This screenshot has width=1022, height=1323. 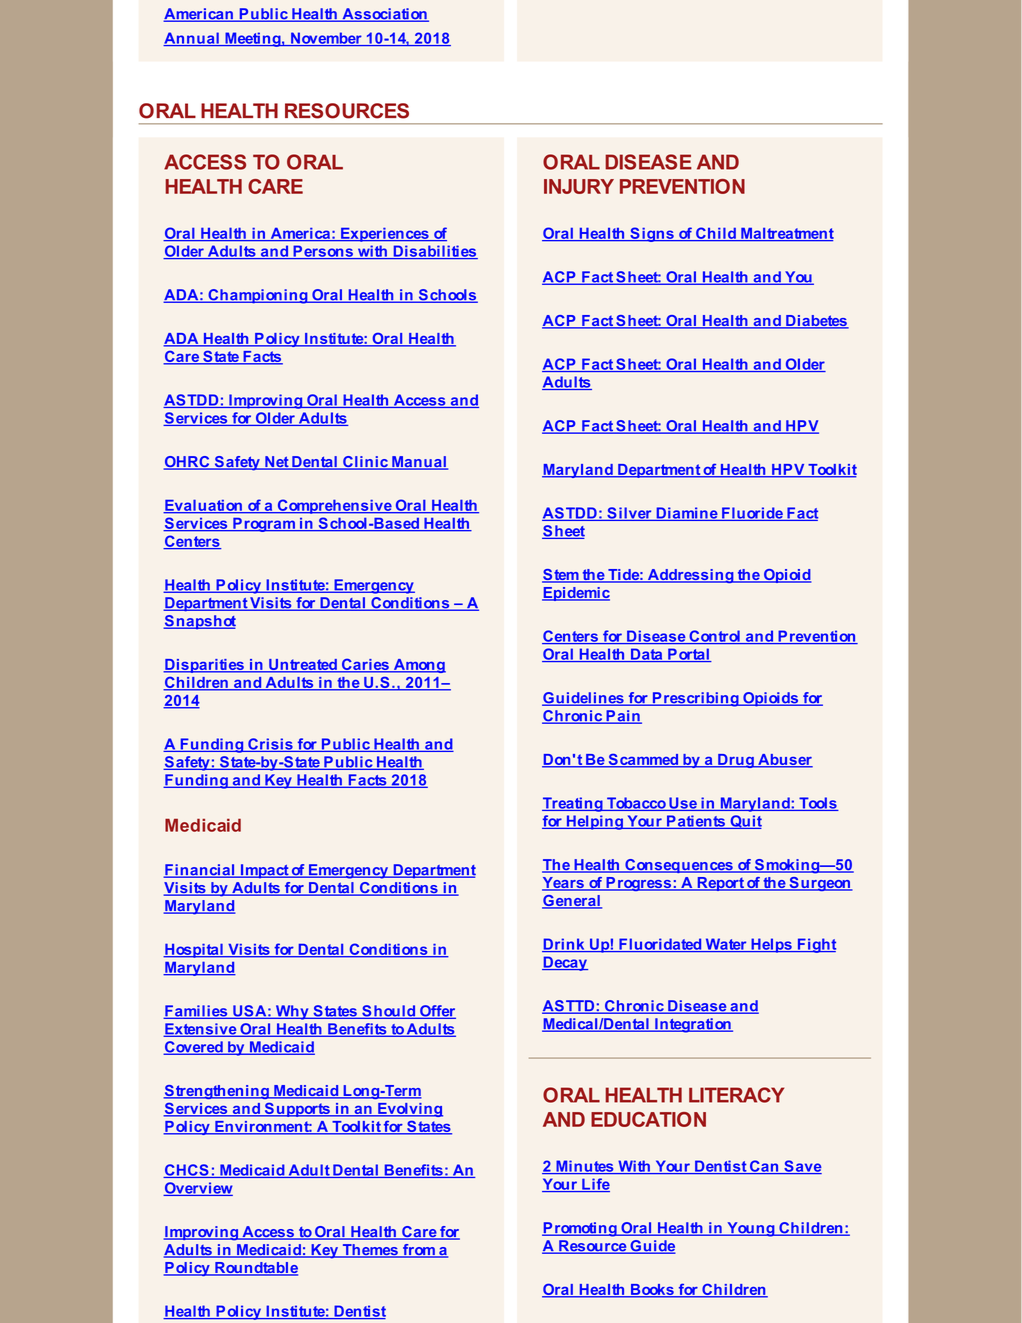 I want to click on Net, so click(x=277, y=463).
